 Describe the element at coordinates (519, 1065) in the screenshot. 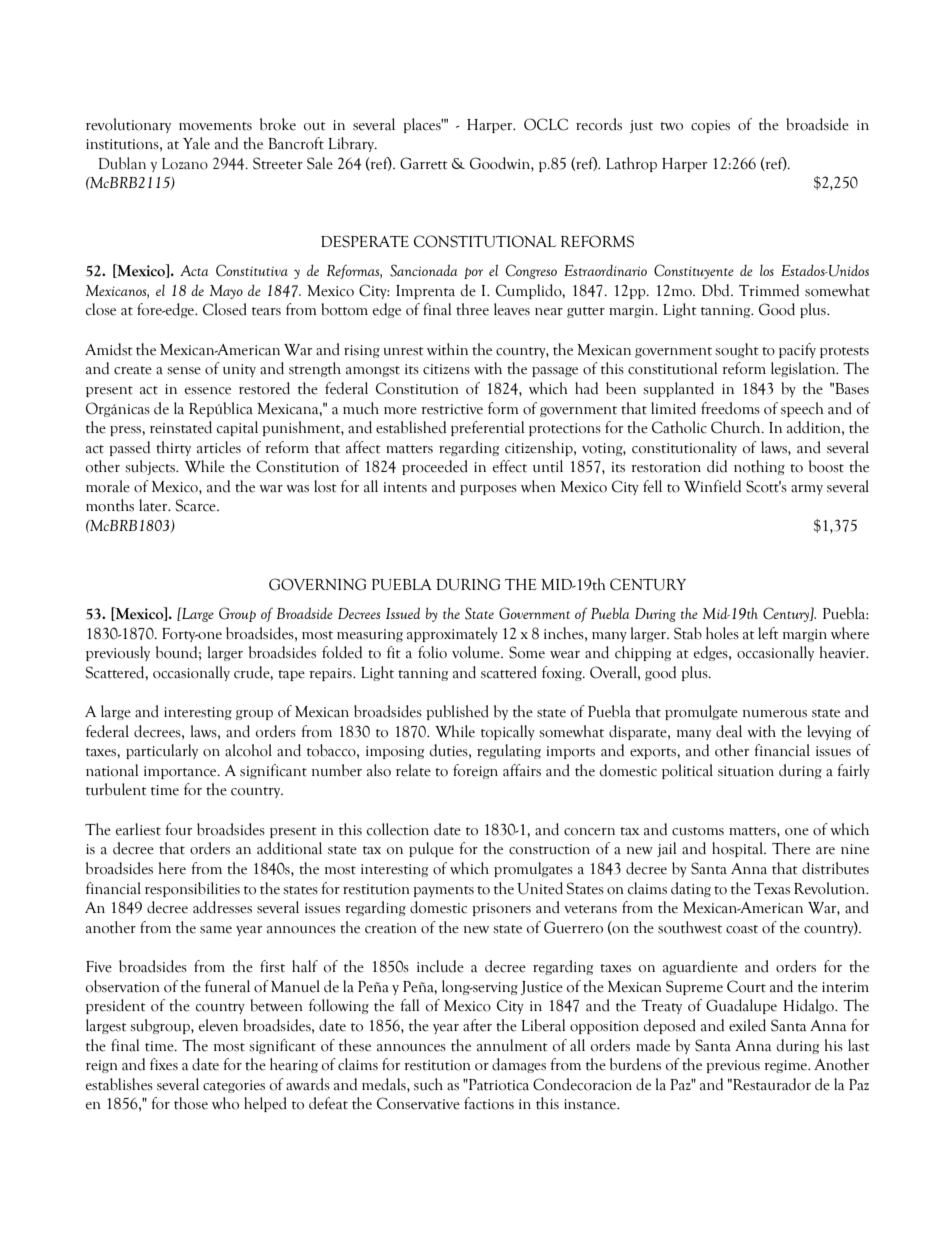

I see `damages` at that location.
